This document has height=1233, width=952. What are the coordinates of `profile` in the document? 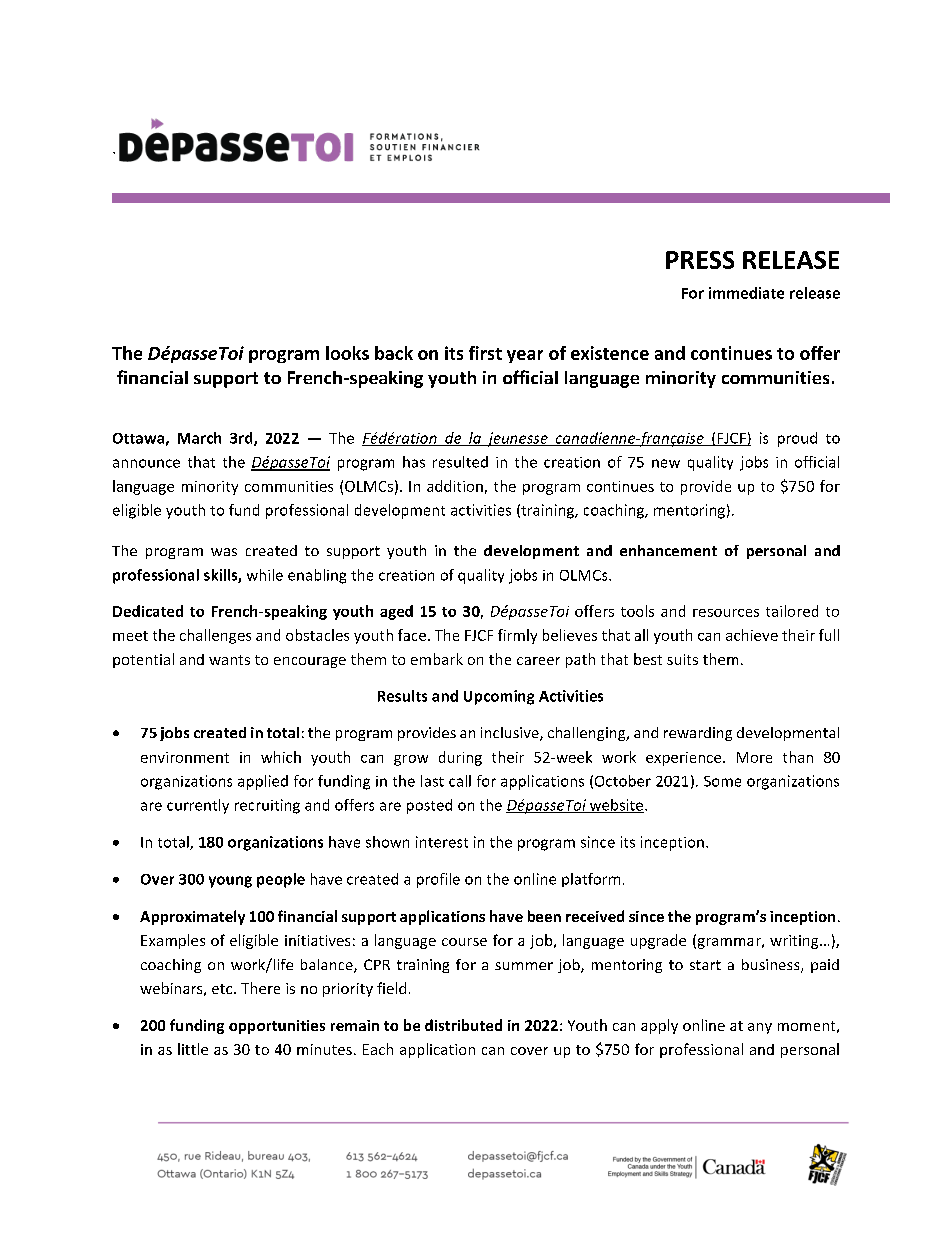 It's located at (438, 880).
